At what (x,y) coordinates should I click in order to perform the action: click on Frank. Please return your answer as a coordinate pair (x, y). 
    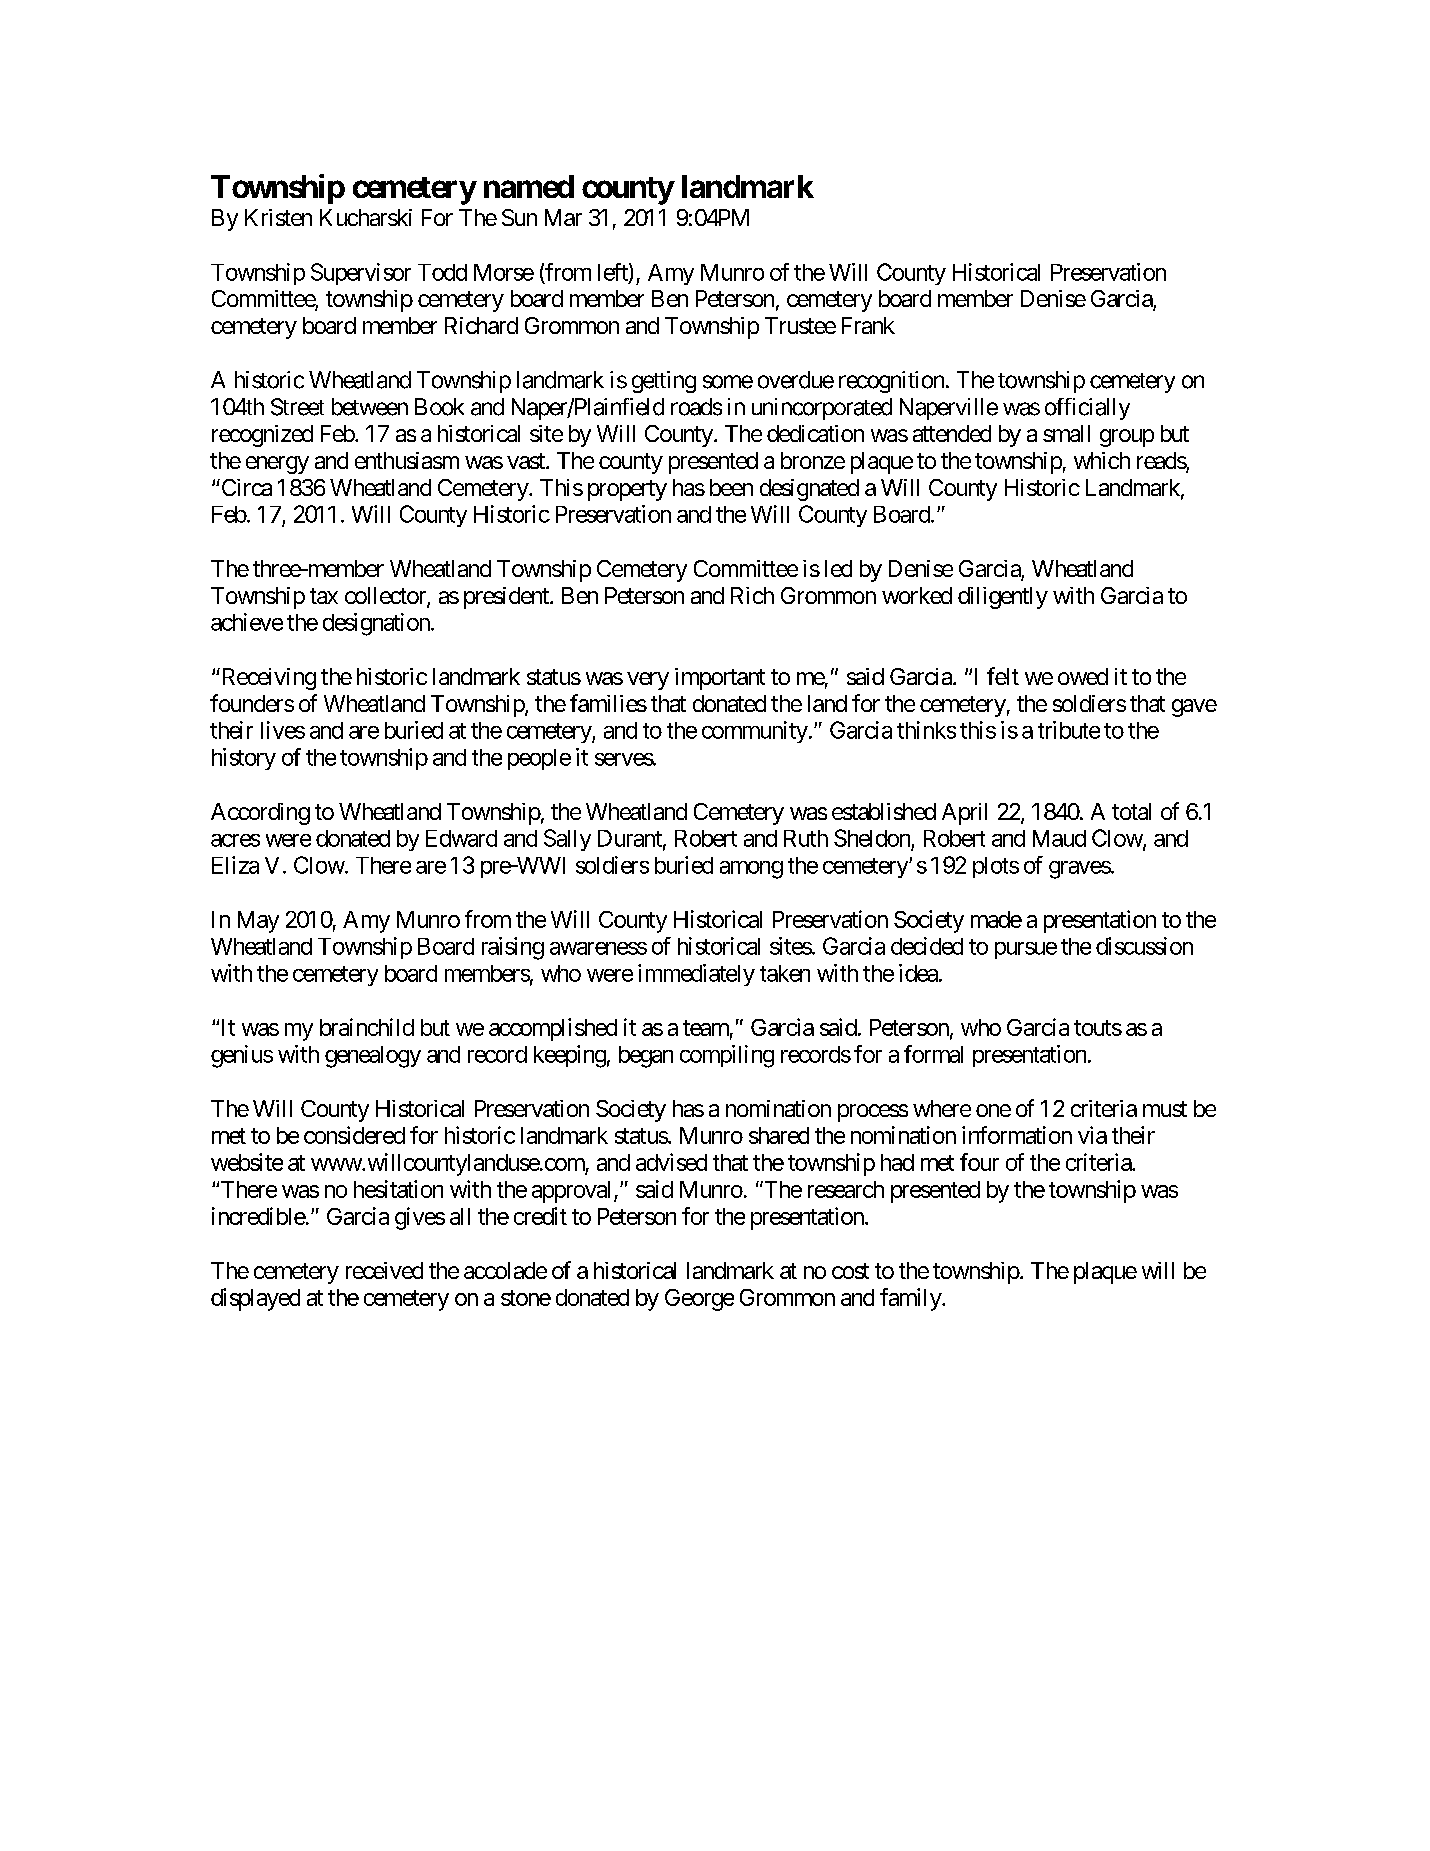
    Looking at the image, I should click on (868, 325).
